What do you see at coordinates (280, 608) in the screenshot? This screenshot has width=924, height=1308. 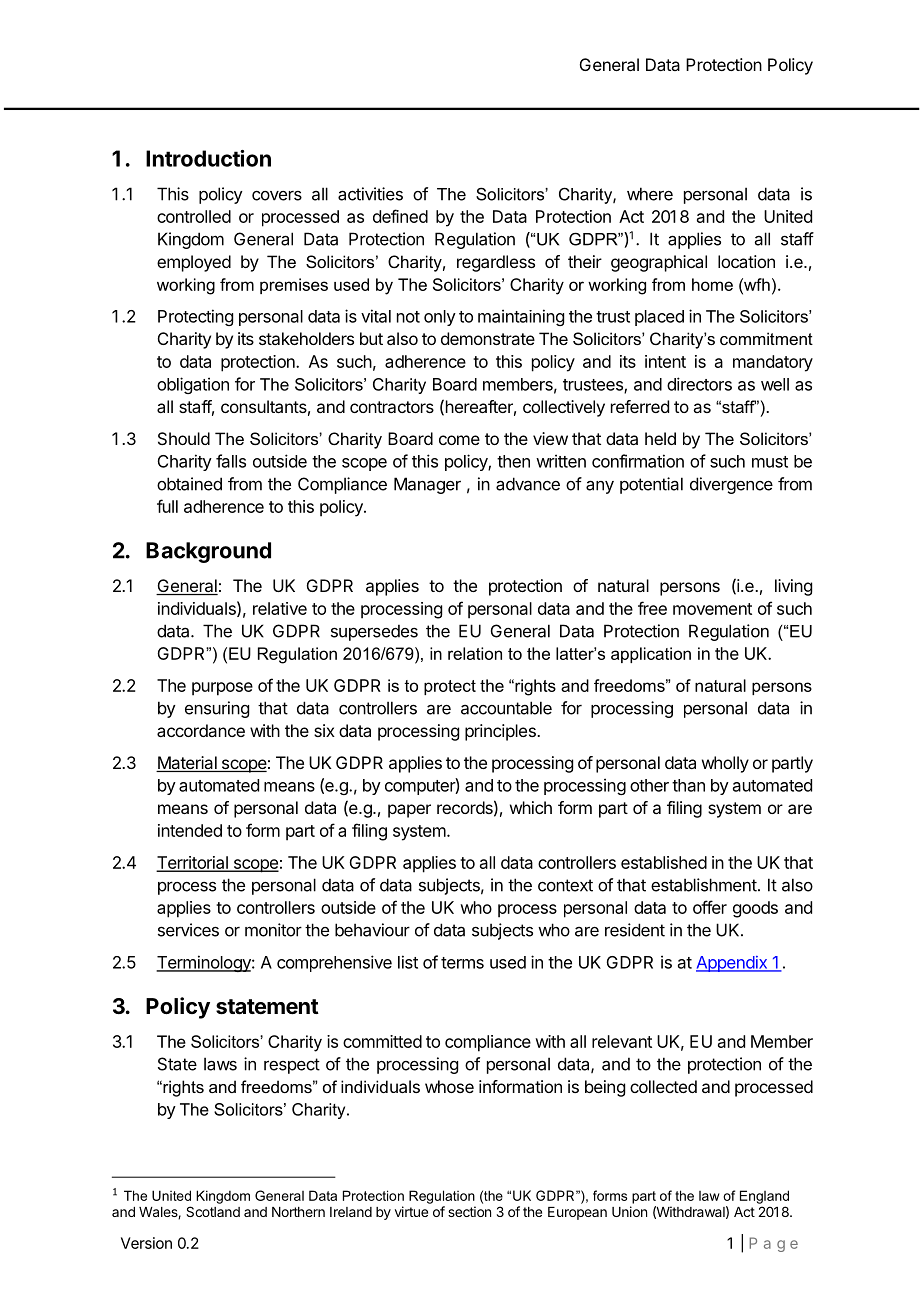 I see `relative` at bounding box center [280, 608].
